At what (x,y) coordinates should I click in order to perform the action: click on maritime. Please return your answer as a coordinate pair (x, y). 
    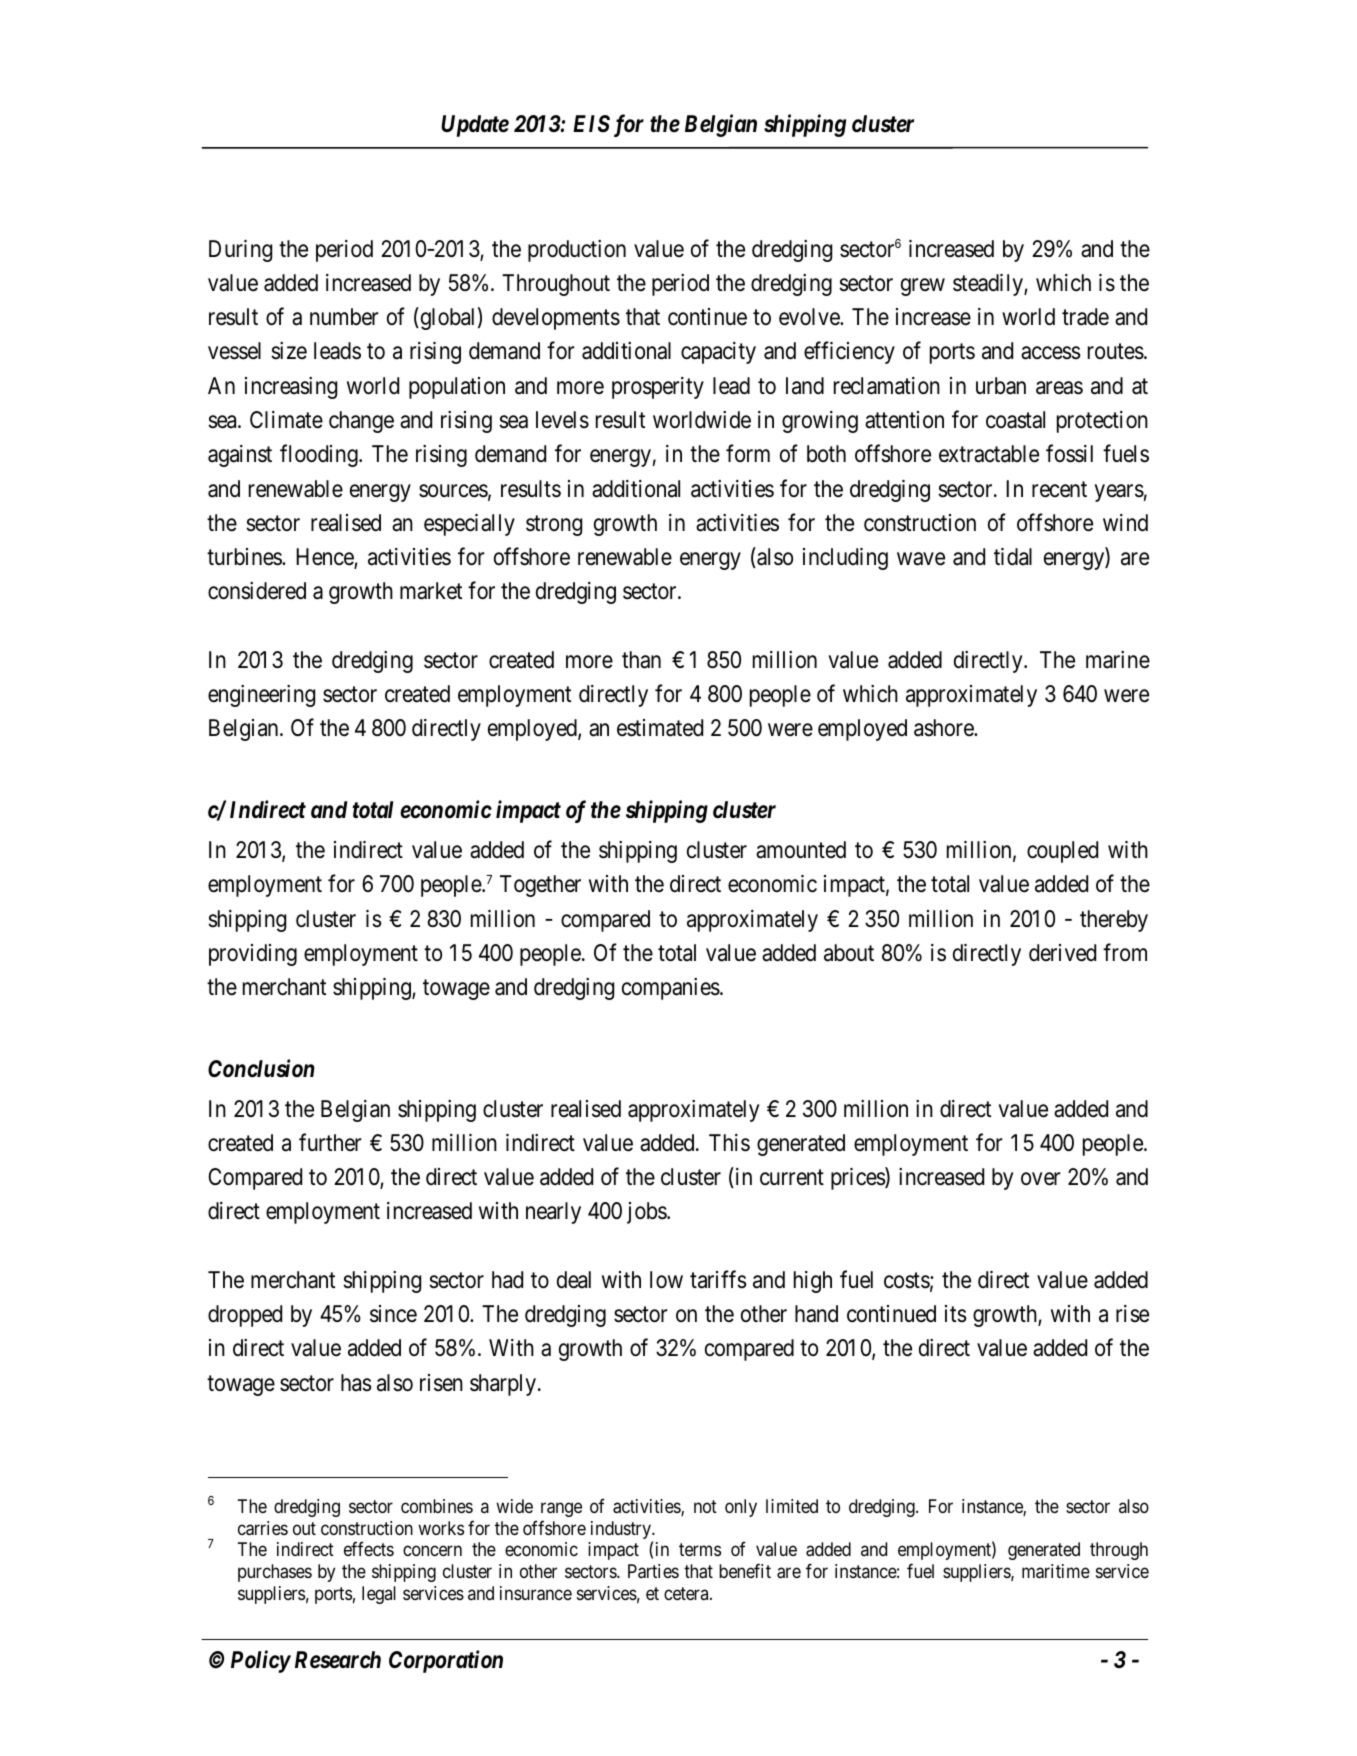
    Looking at the image, I should click on (1056, 1571).
